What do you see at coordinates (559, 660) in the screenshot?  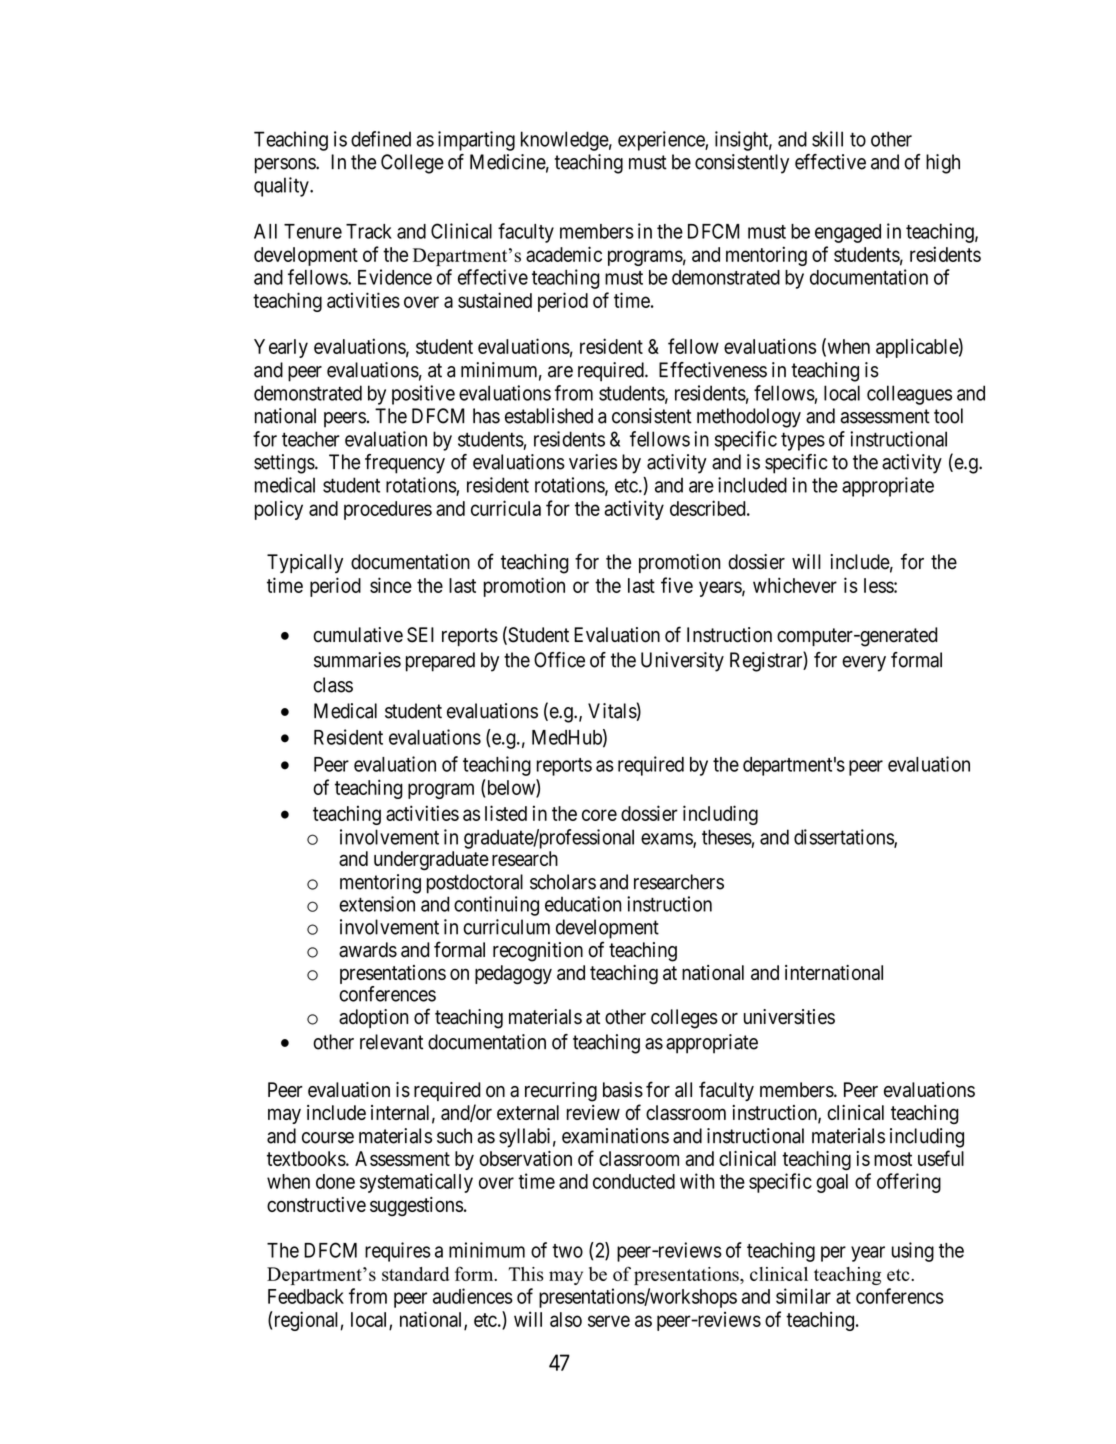 I see `Office` at bounding box center [559, 660].
